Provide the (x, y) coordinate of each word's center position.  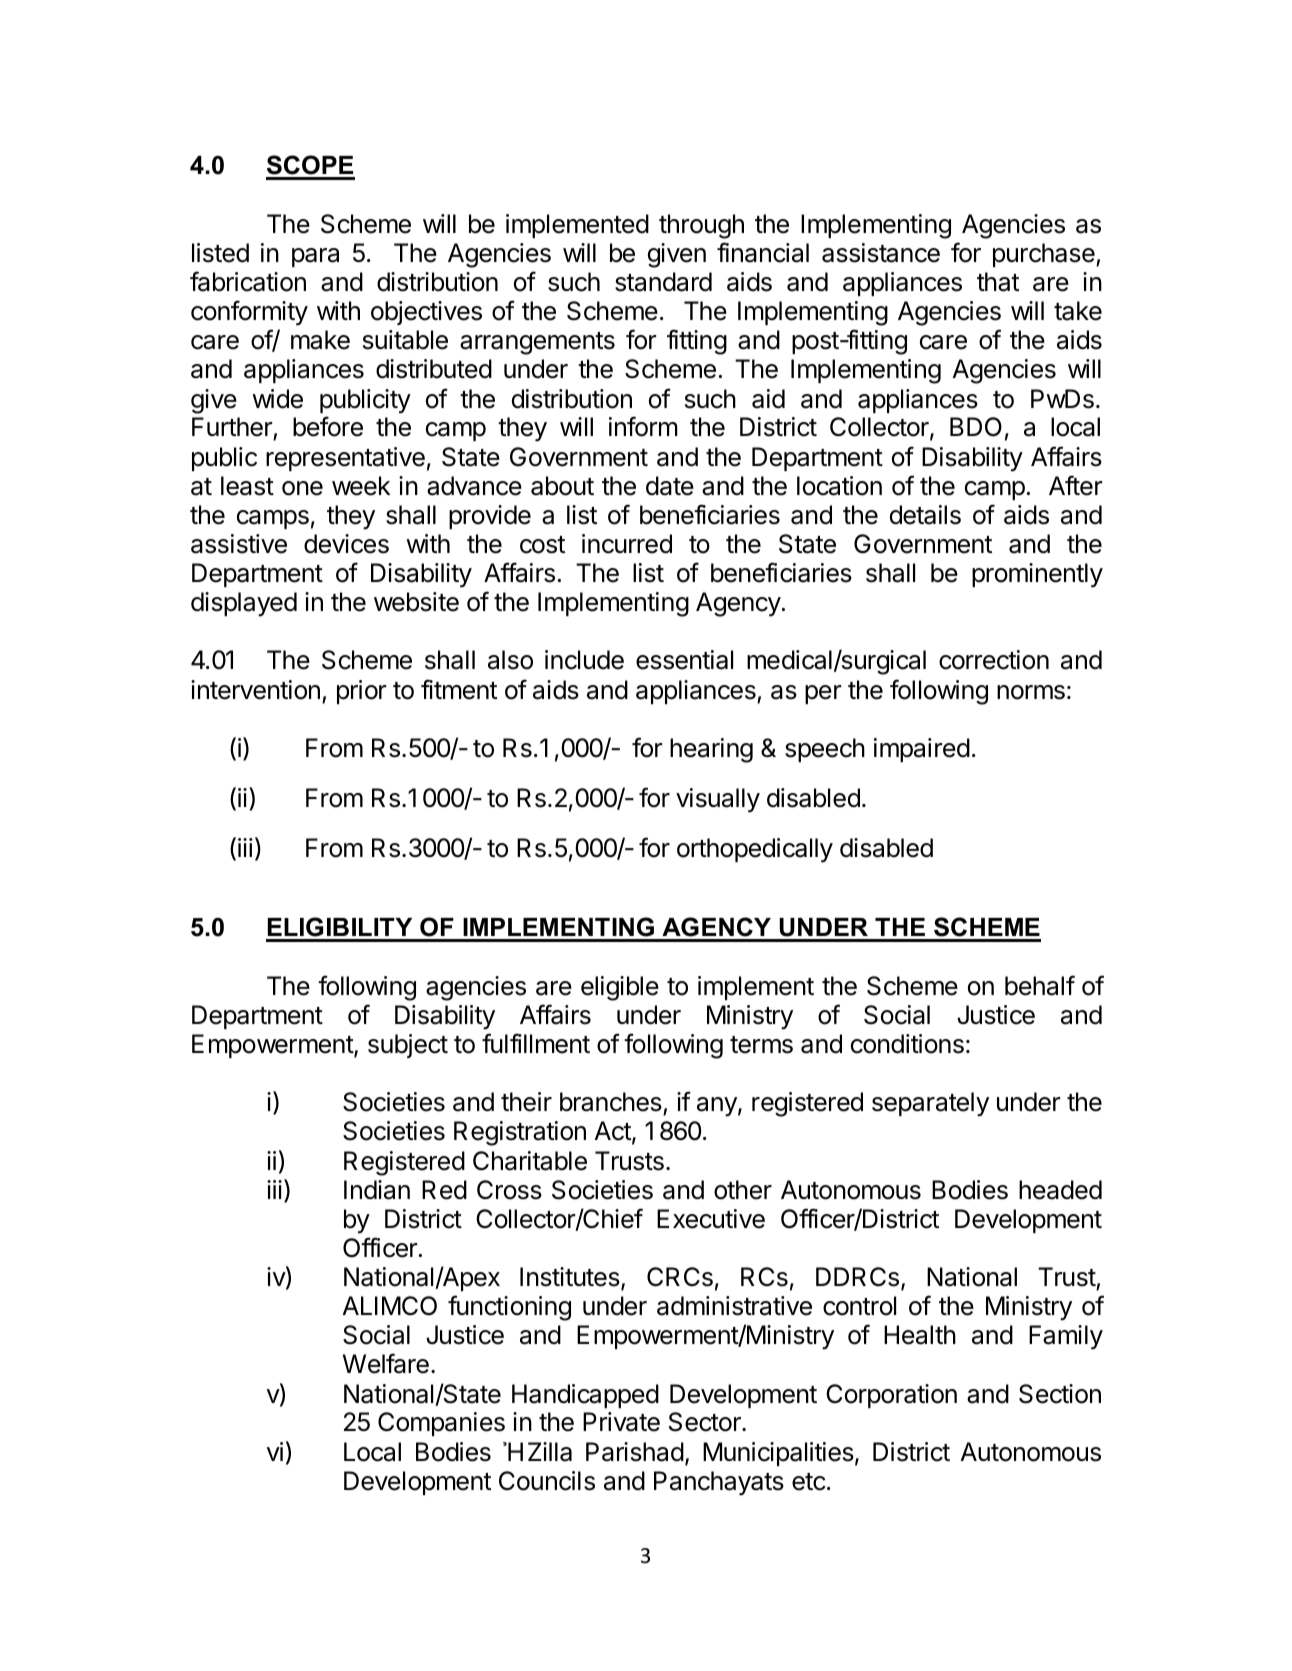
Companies (441, 1424)
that (998, 282)
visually (718, 800)
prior (361, 692)
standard (663, 282)
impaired (922, 750)
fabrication (248, 281)
